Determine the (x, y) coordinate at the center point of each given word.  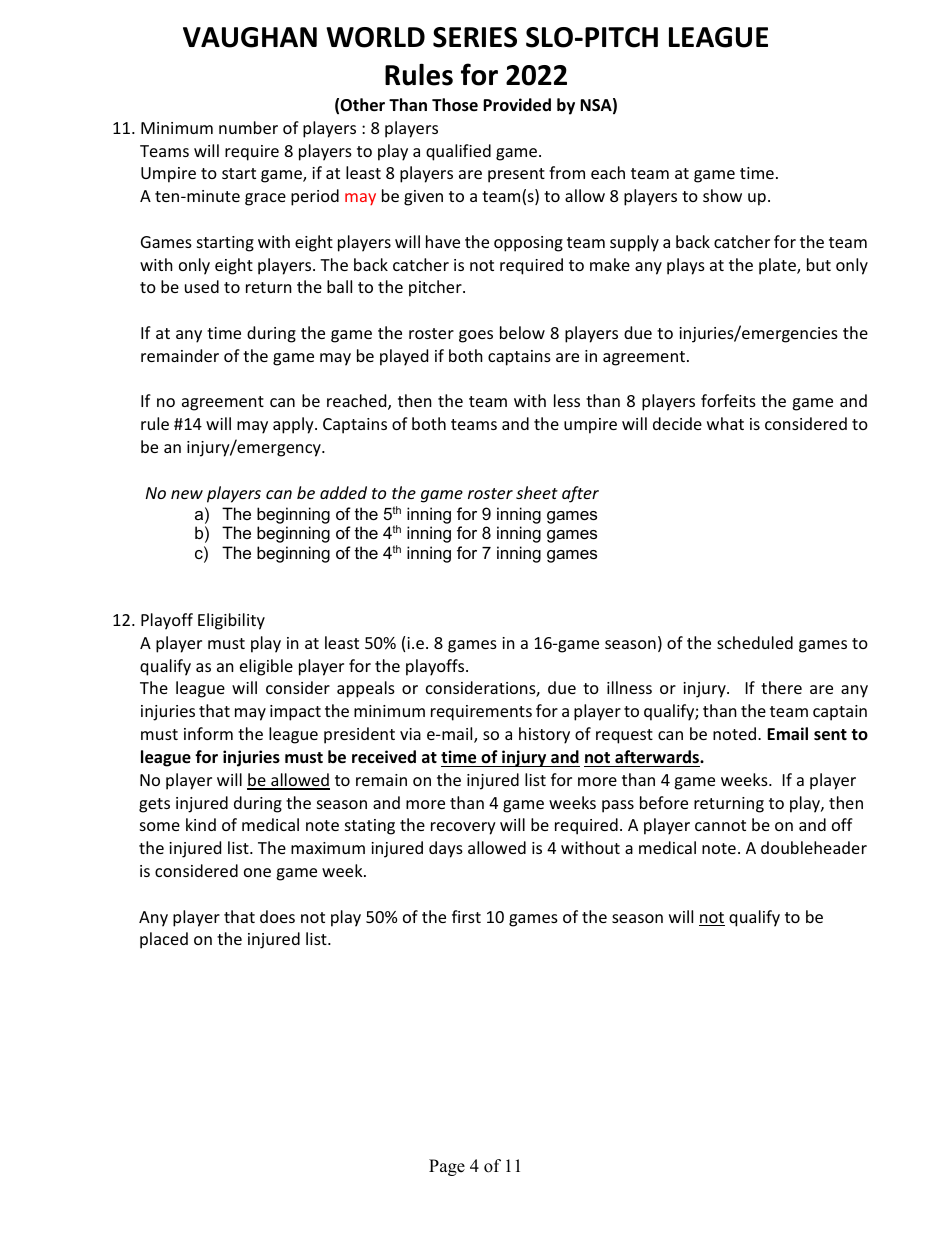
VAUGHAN (250, 37)
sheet (537, 492)
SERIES (475, 37)
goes (476, 336)
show (722, 195)
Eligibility (231, 621)
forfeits (728, 400)
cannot (720, 825)
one (257, 872)
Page (447, 1167)
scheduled (755, 642)
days (446, 849)
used (202, 286)
